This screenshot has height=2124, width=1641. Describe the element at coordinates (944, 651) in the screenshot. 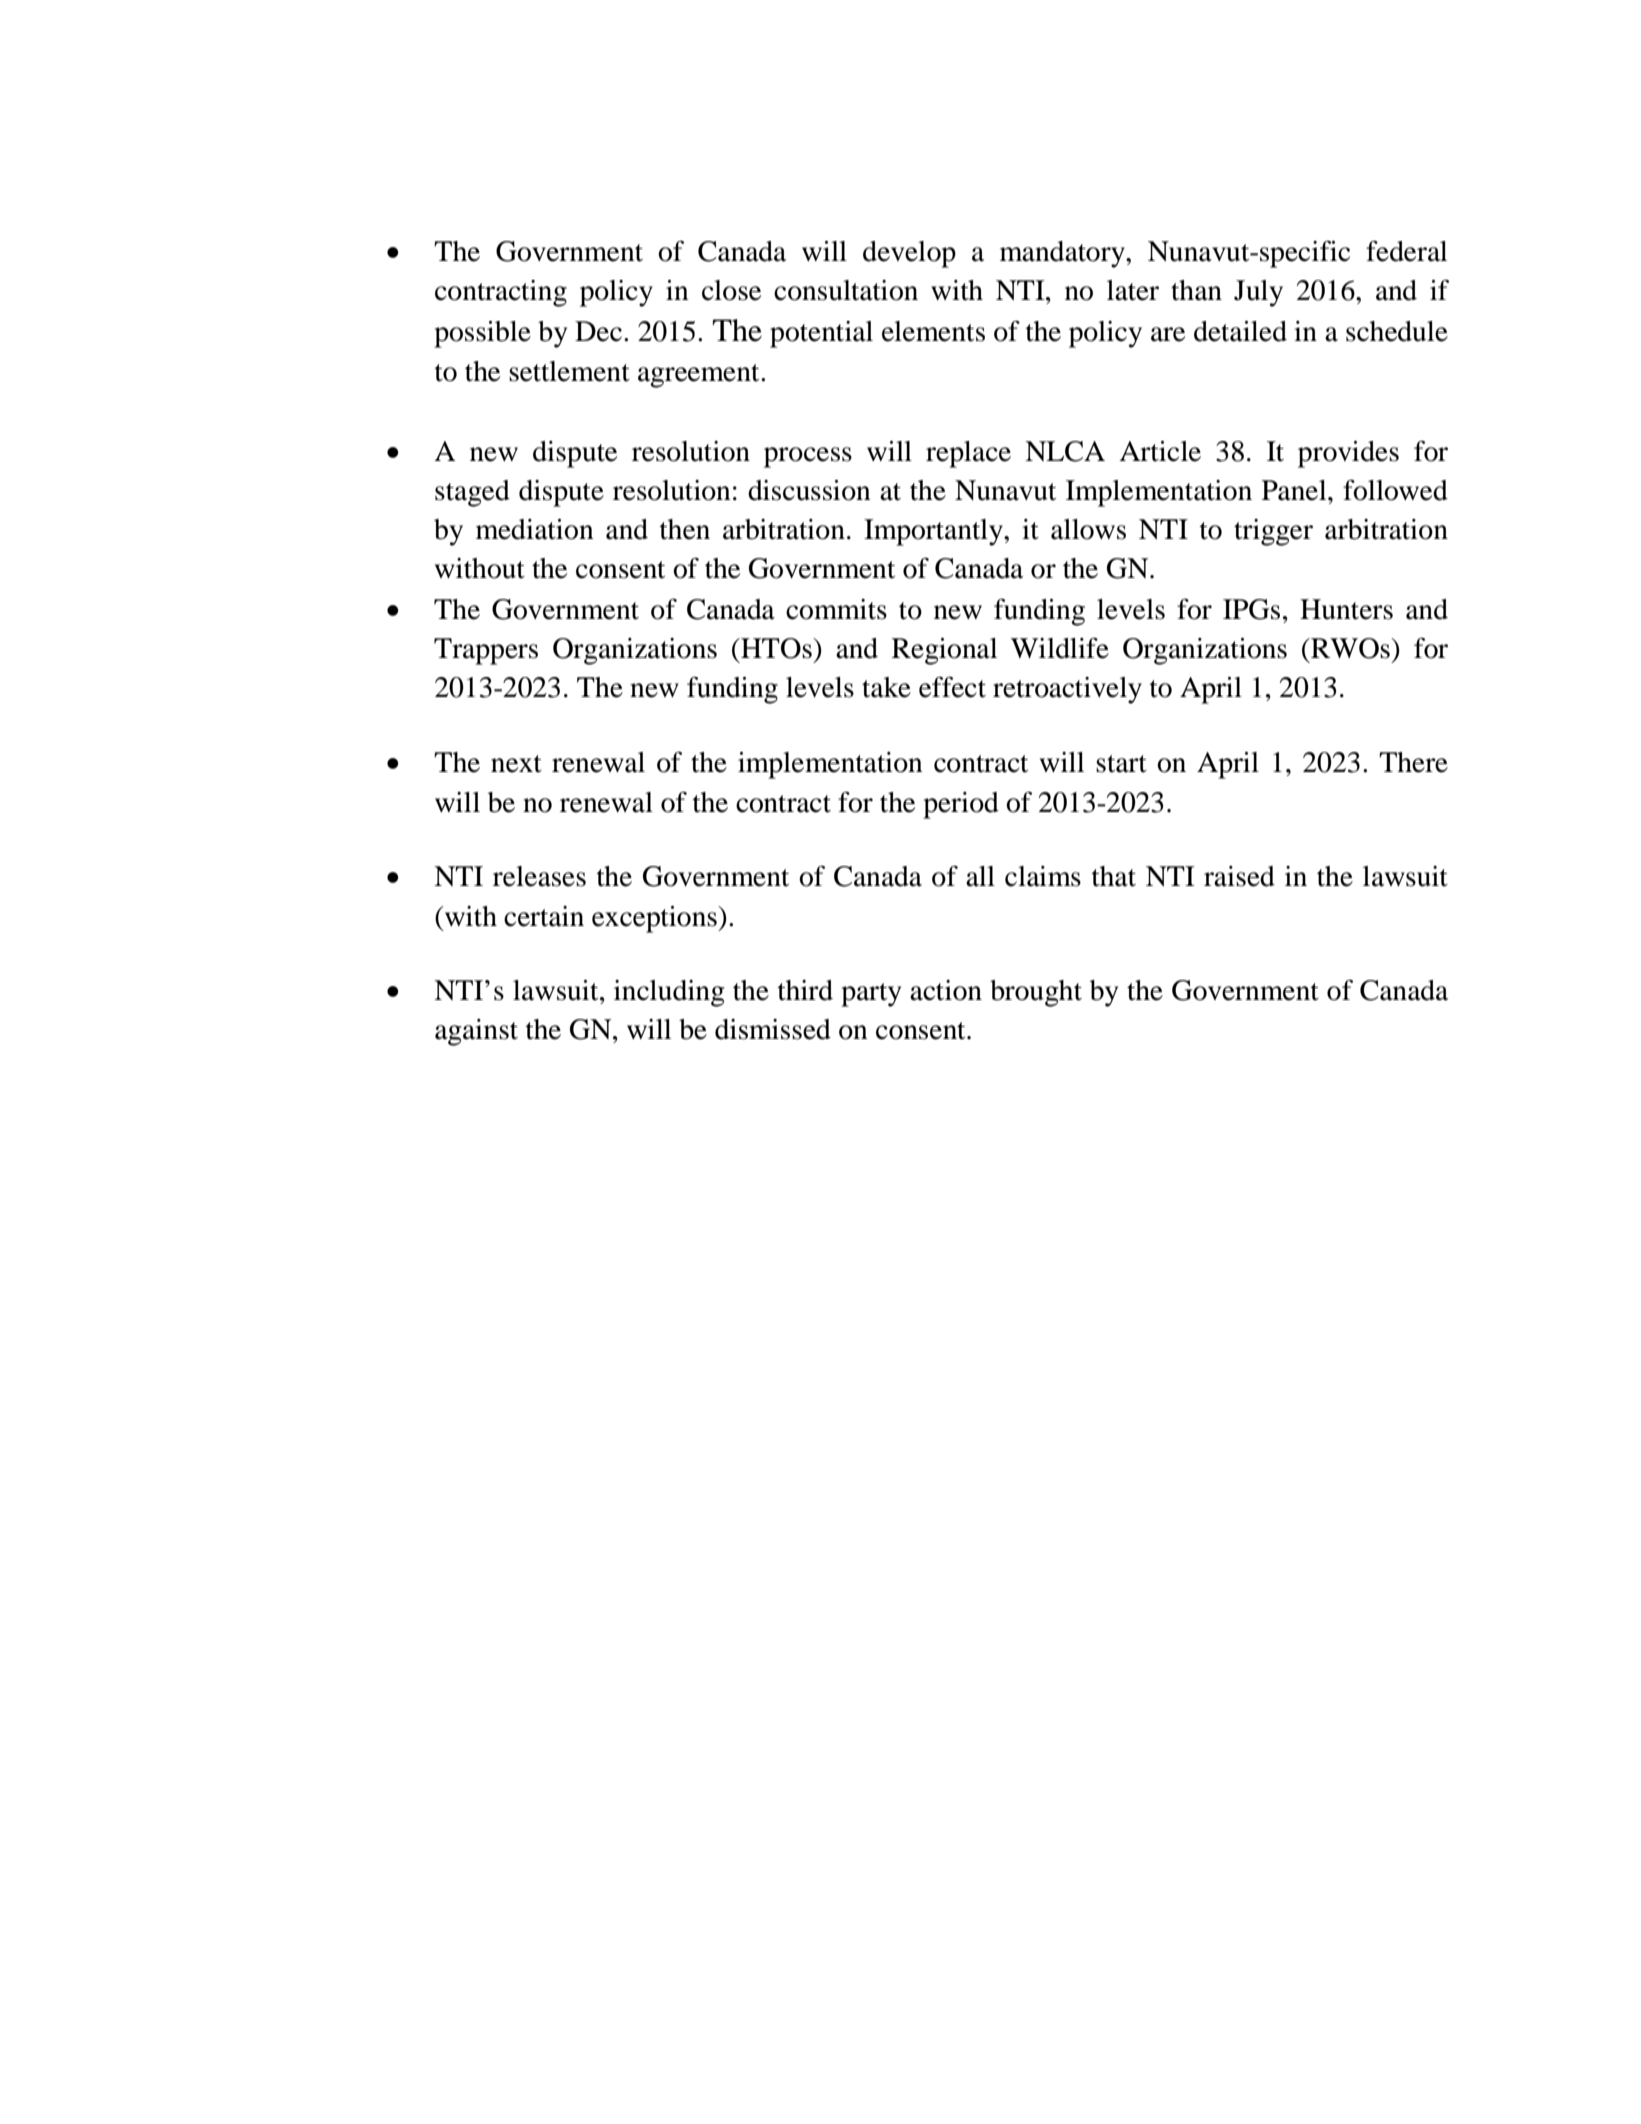

I see `Regional` at that location.
